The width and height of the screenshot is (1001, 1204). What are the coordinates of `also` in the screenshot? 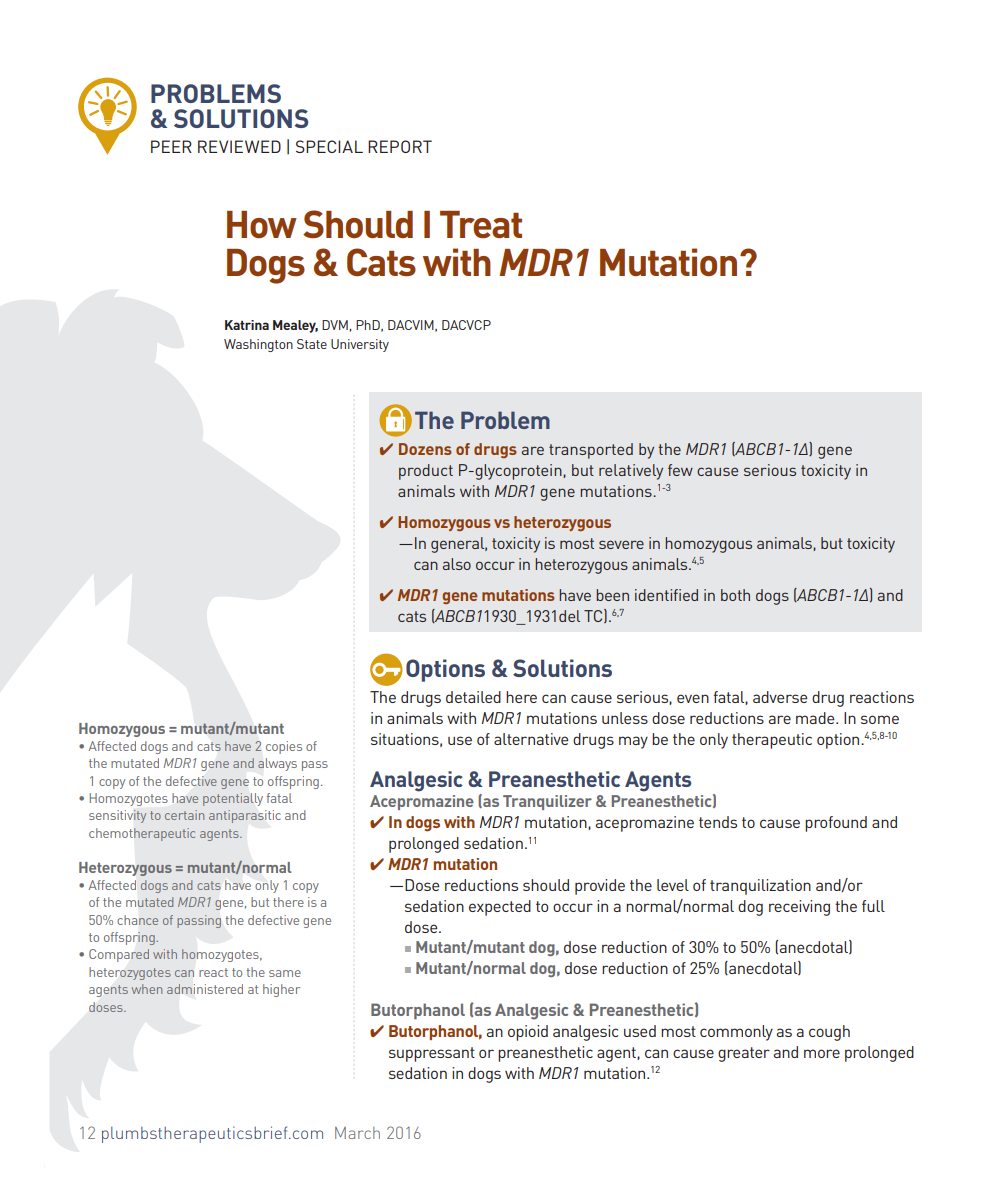 It's located at (457, 564).
